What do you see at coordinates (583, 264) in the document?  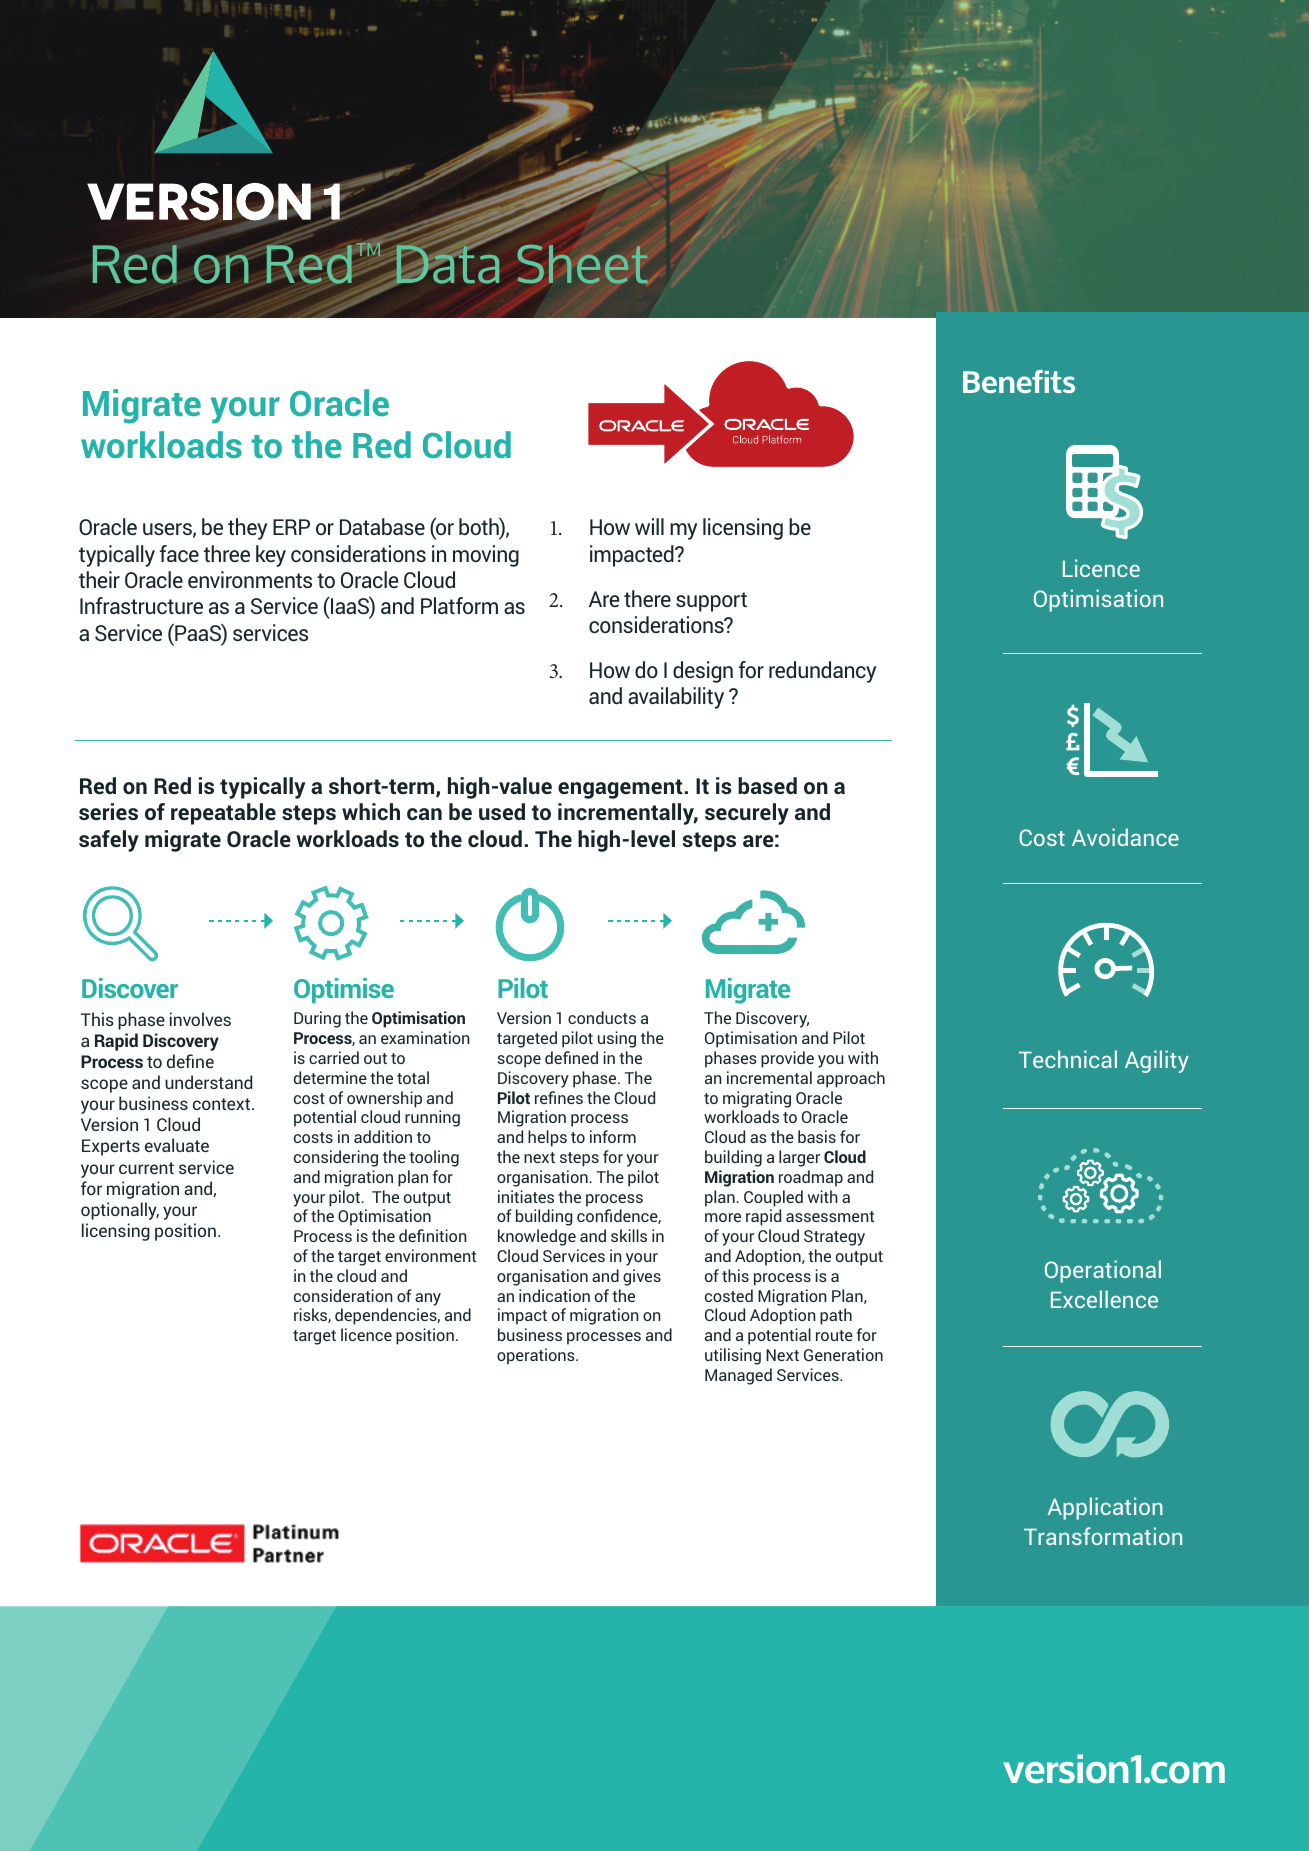 I see `Sheet` at bounding box center [583, 264].
